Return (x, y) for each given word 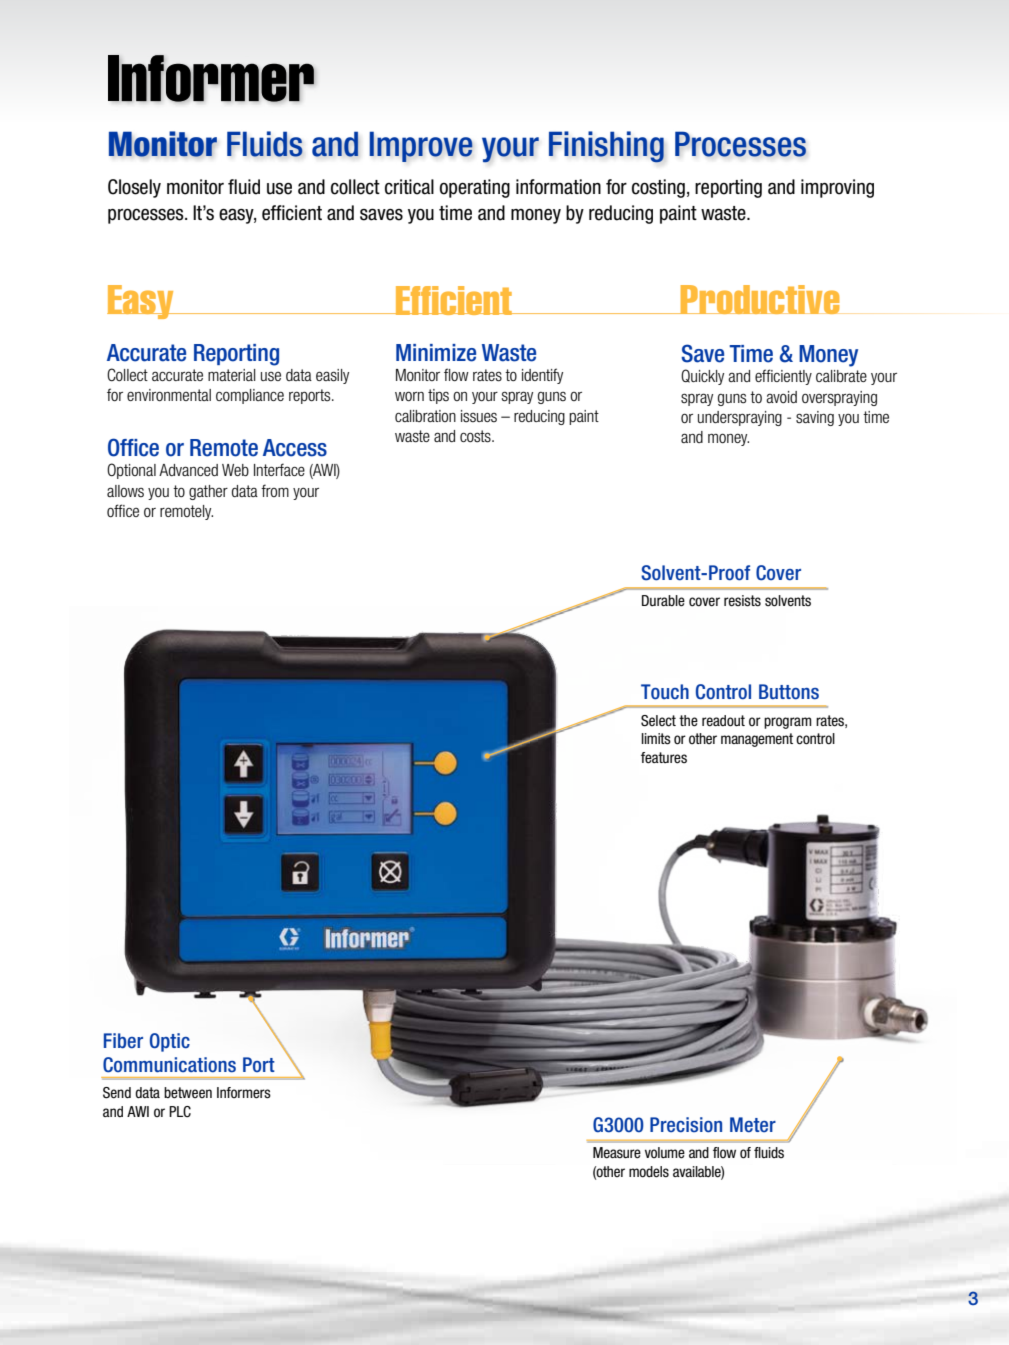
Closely (134, 188)
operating (475, 188)
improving (837, 188)
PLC (180, 1112)
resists (742, 601)
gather (208, 492)
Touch (665, 692)
